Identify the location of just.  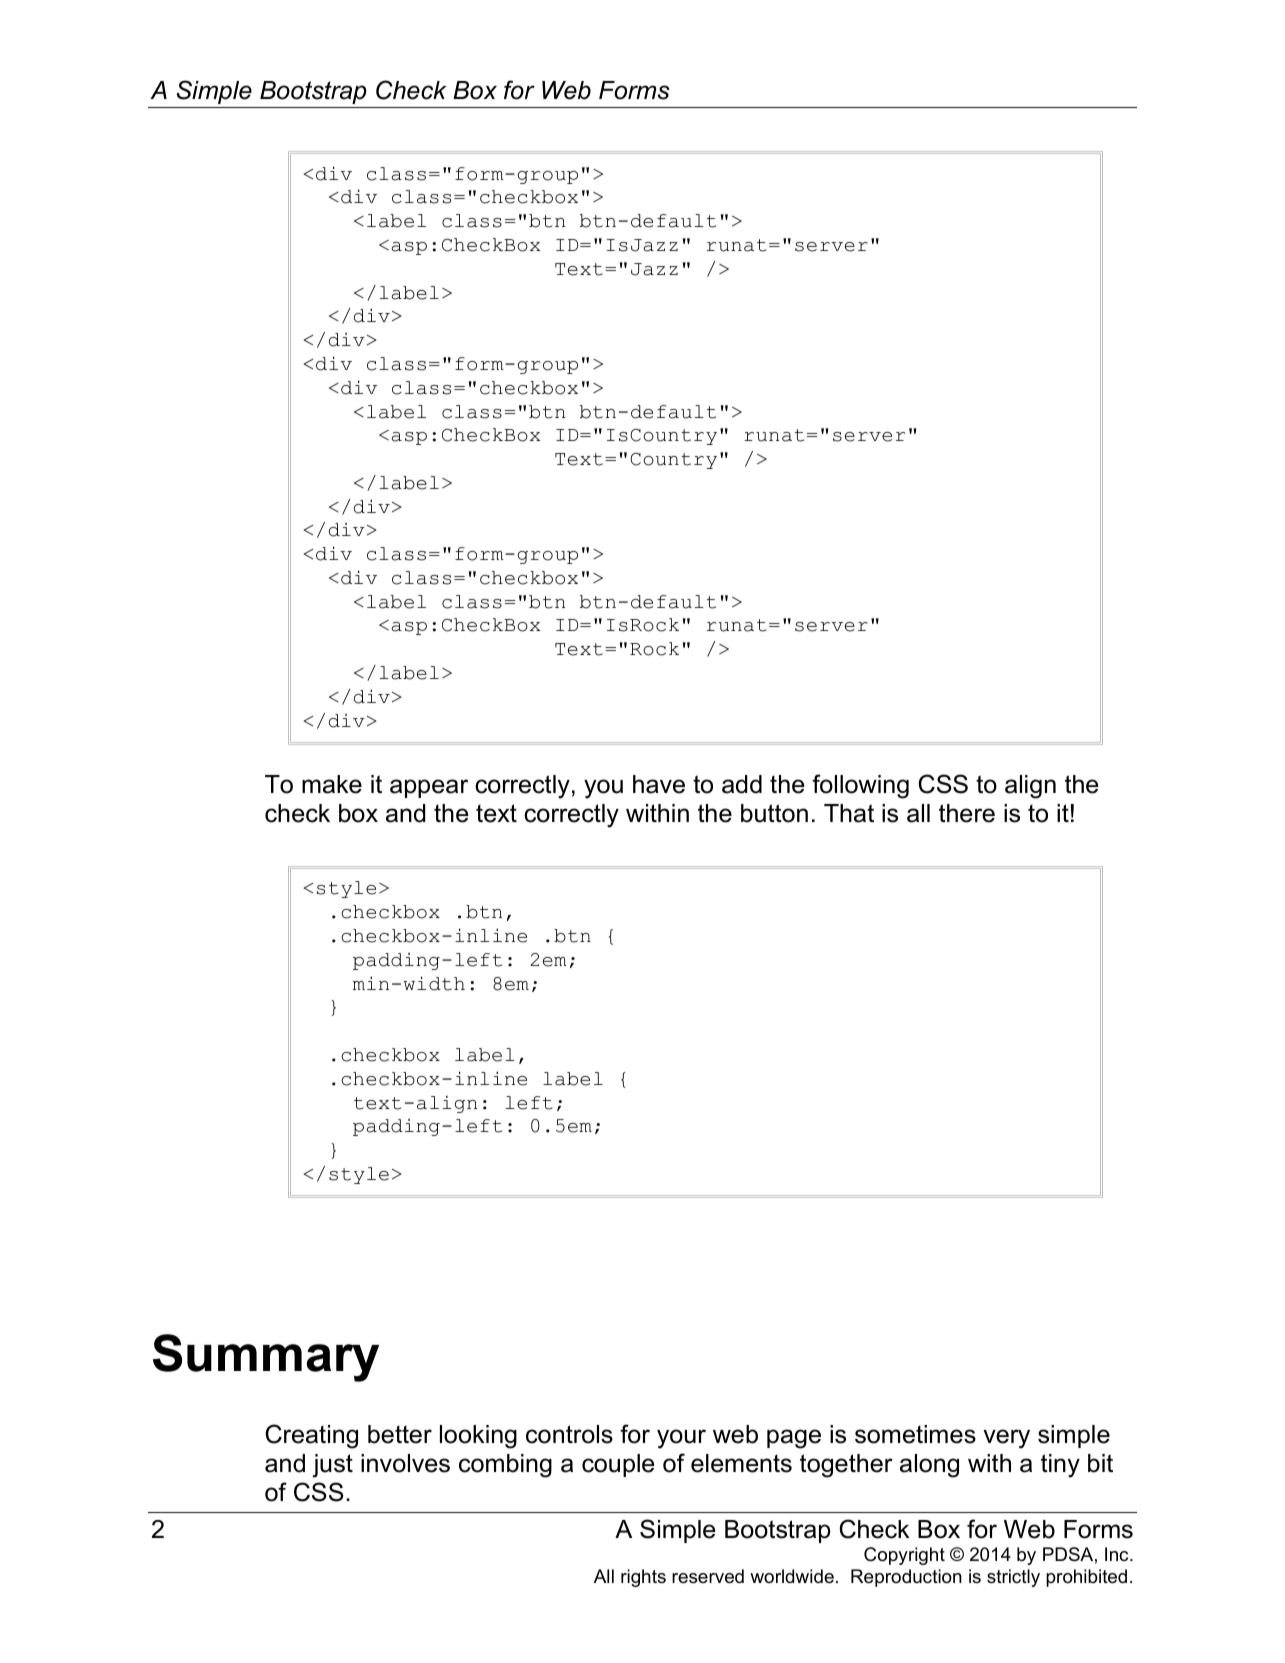
(332, 1466).
